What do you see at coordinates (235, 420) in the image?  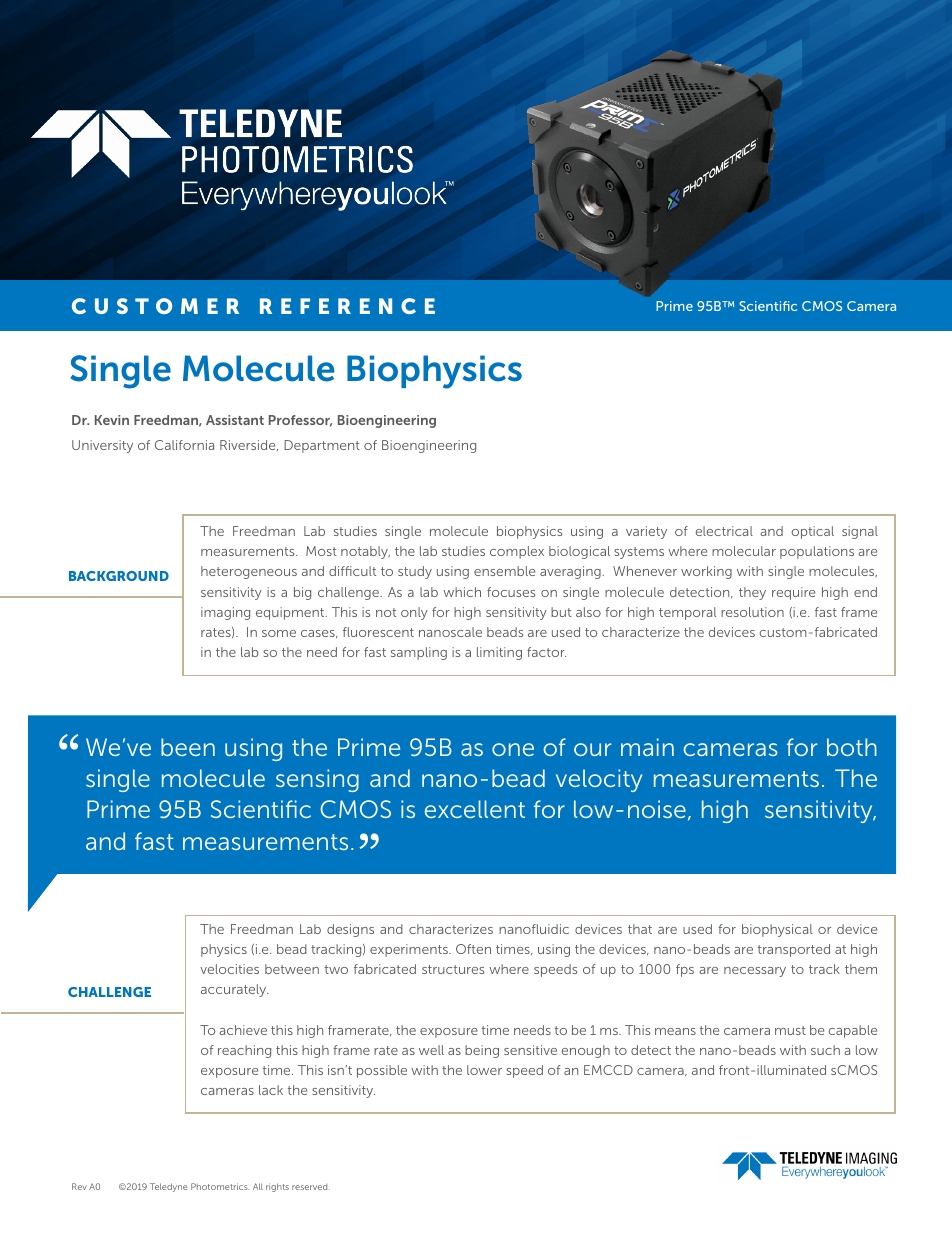 I see `Assistant` at bounding box center [235, 420].
